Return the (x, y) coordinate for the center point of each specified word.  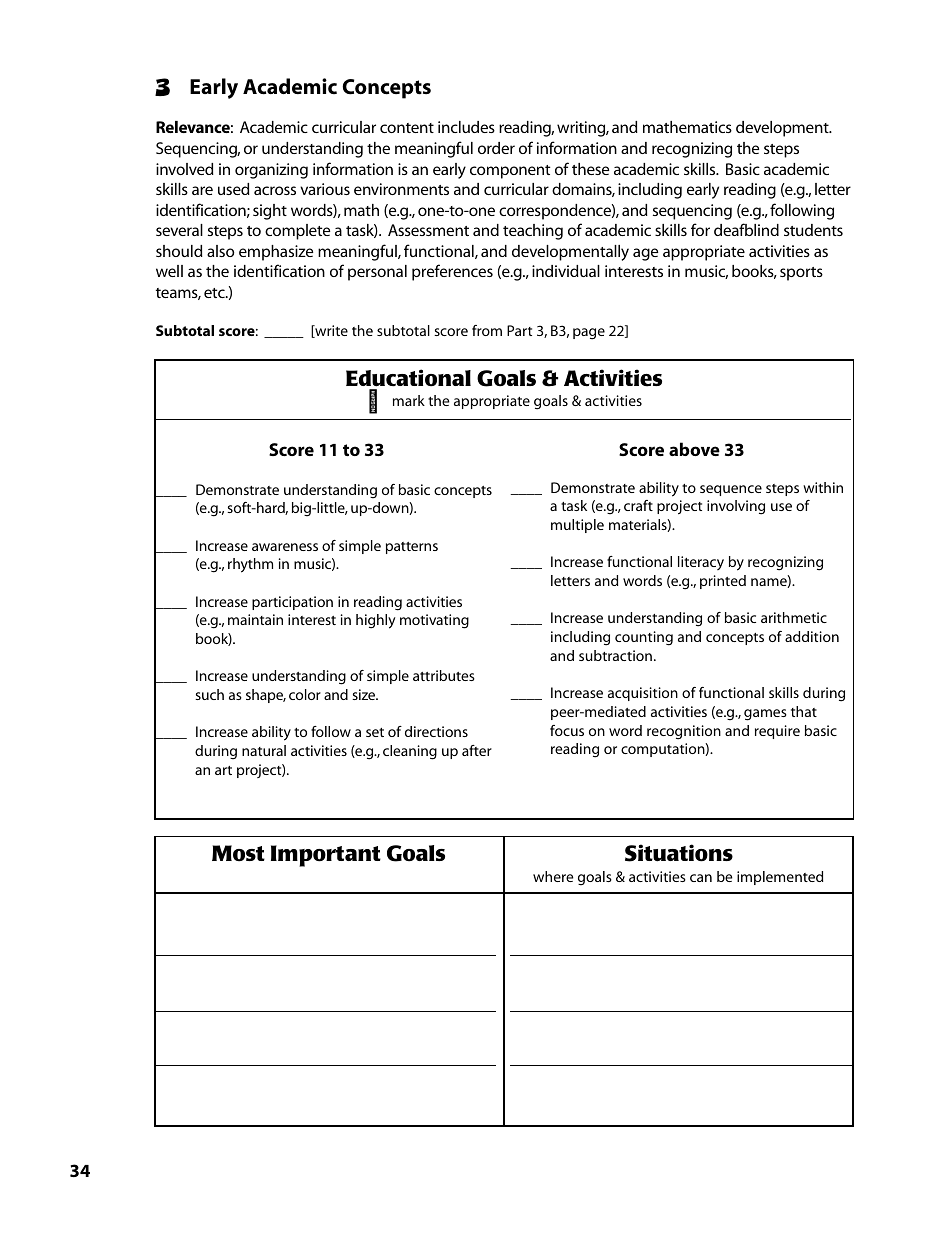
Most (238, 853)
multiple (577, 526)
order (496, 148)
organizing (271, 171)
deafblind (746, 229)
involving (736, 507)
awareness (285, 547)
